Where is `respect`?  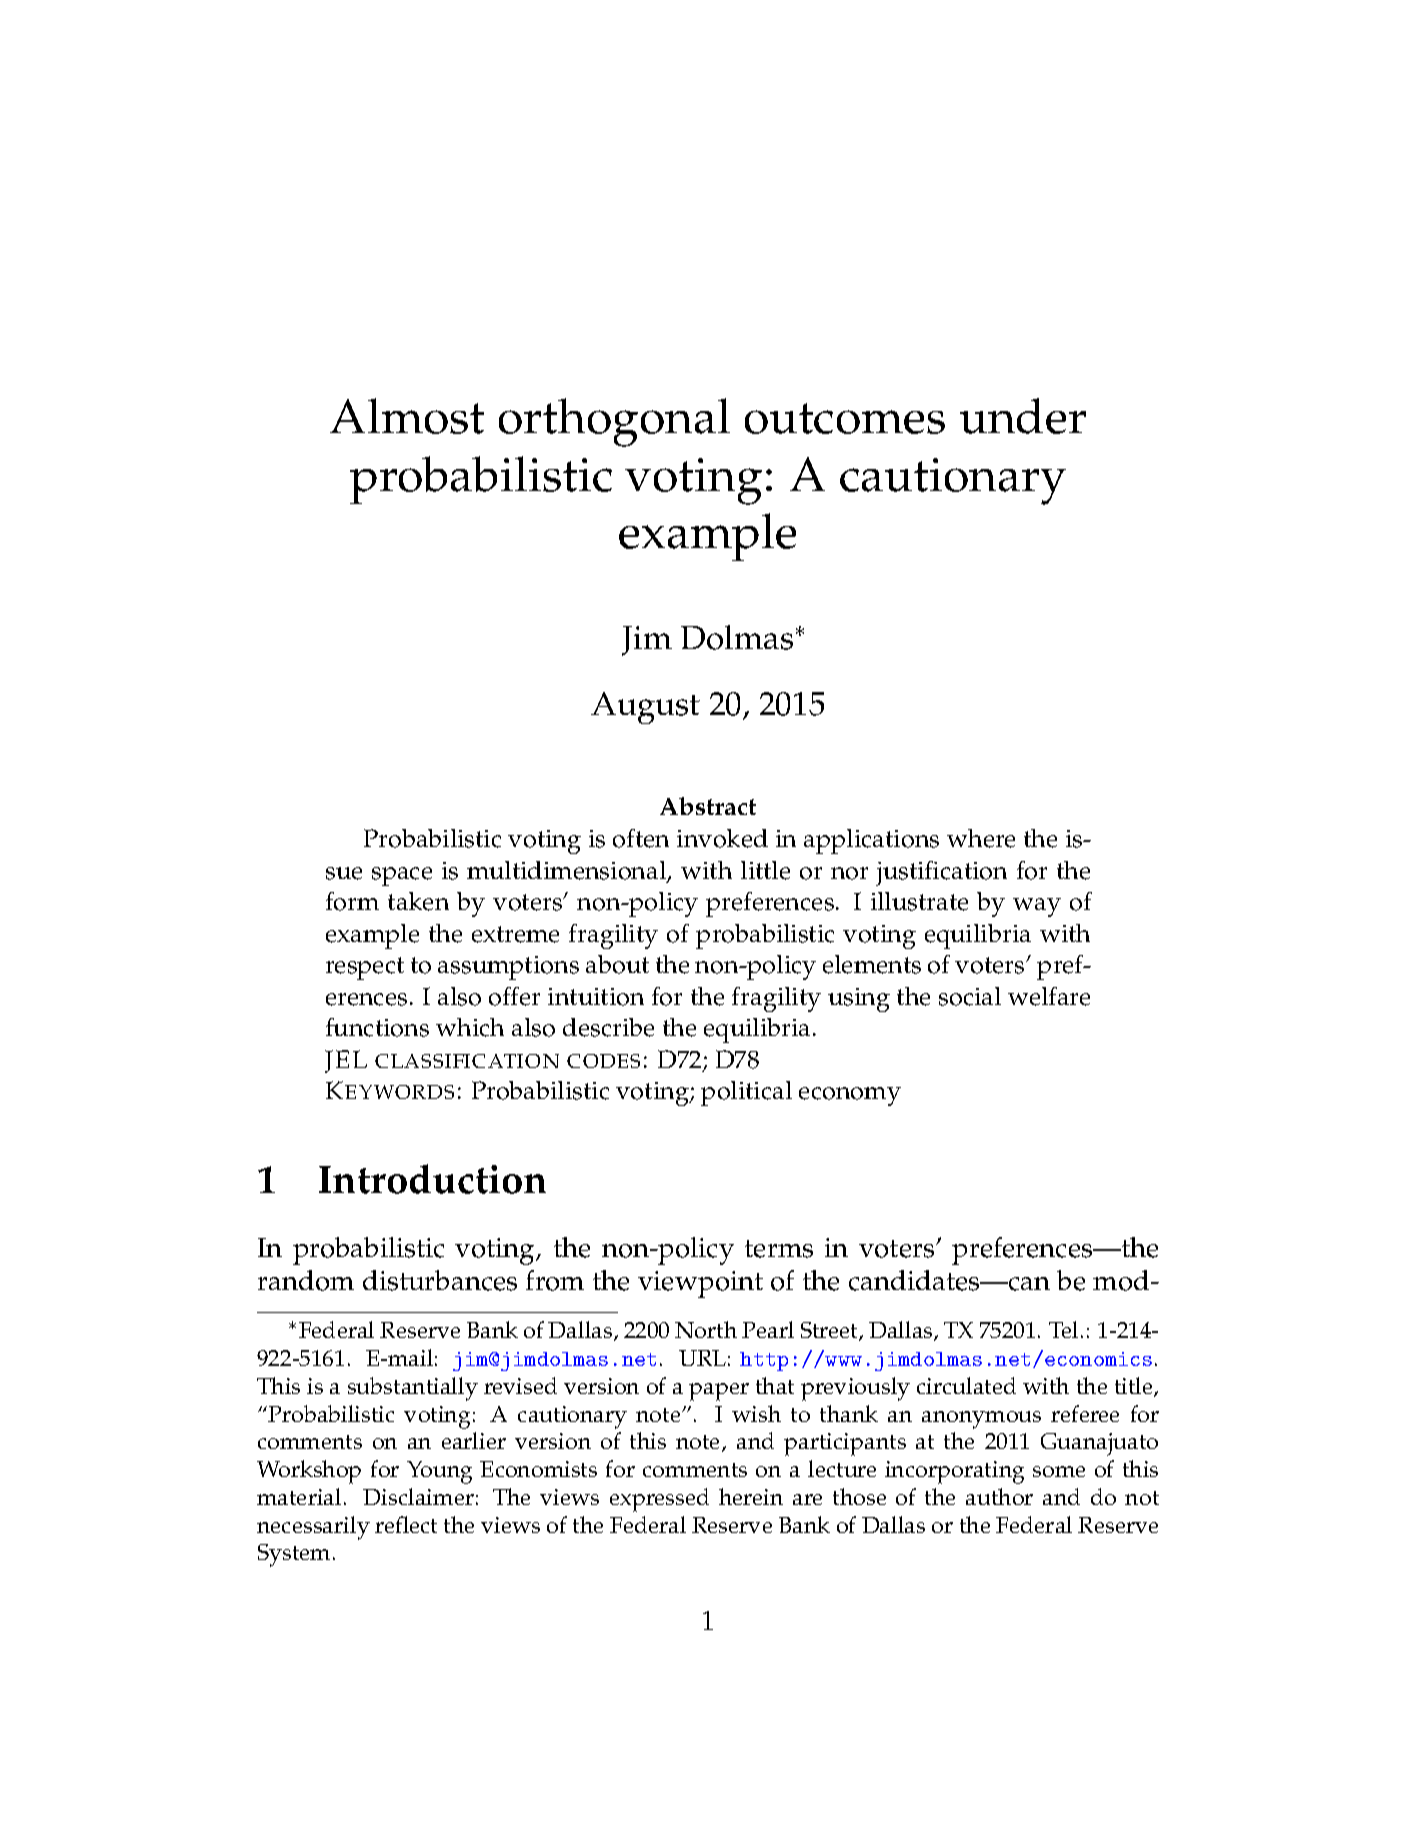 respect is located at coordinates (365, 968).
